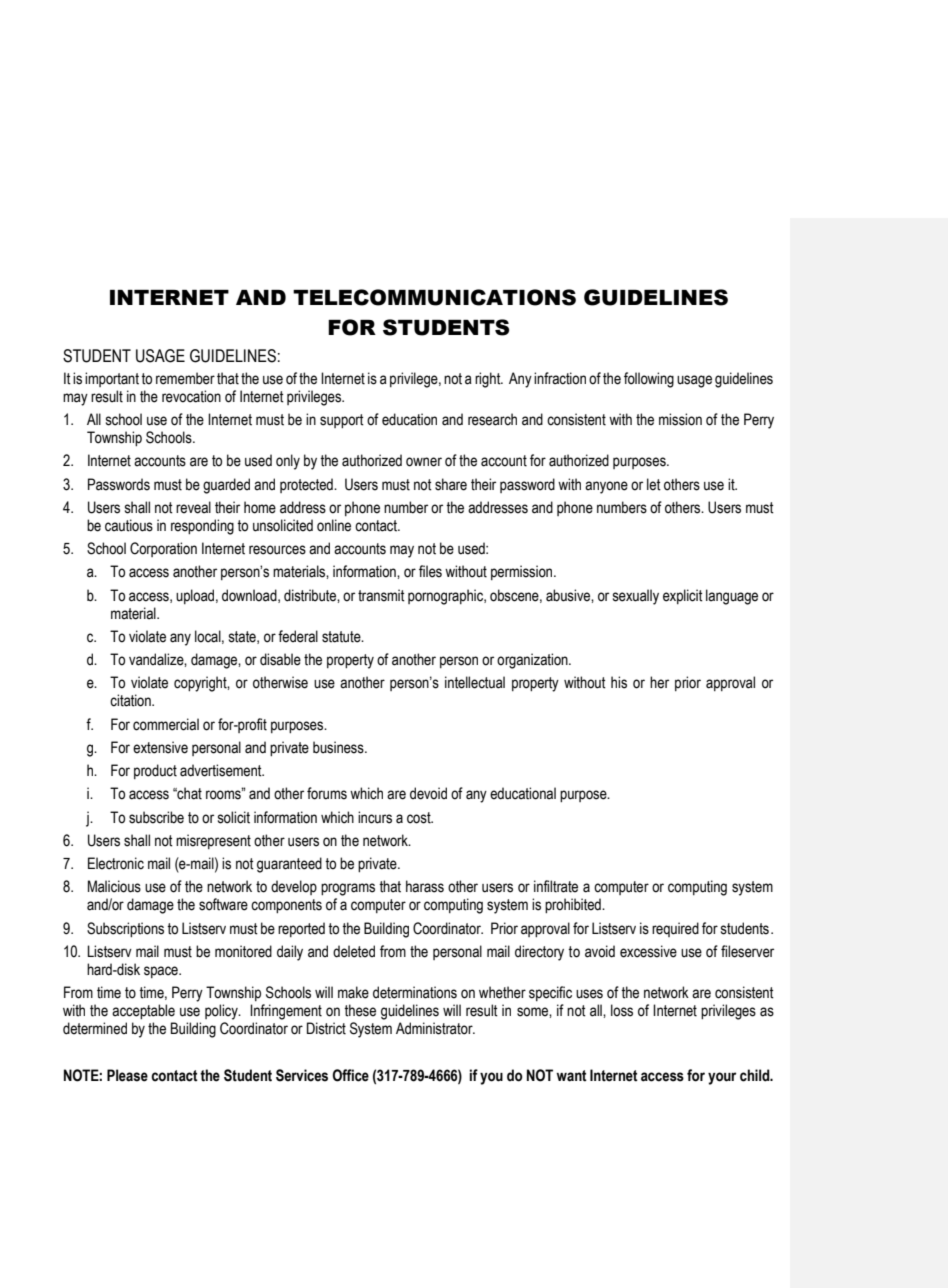  What do you see at coordinates (649, 380) in the document?
I see `following` at bounding box center [649, 380].
